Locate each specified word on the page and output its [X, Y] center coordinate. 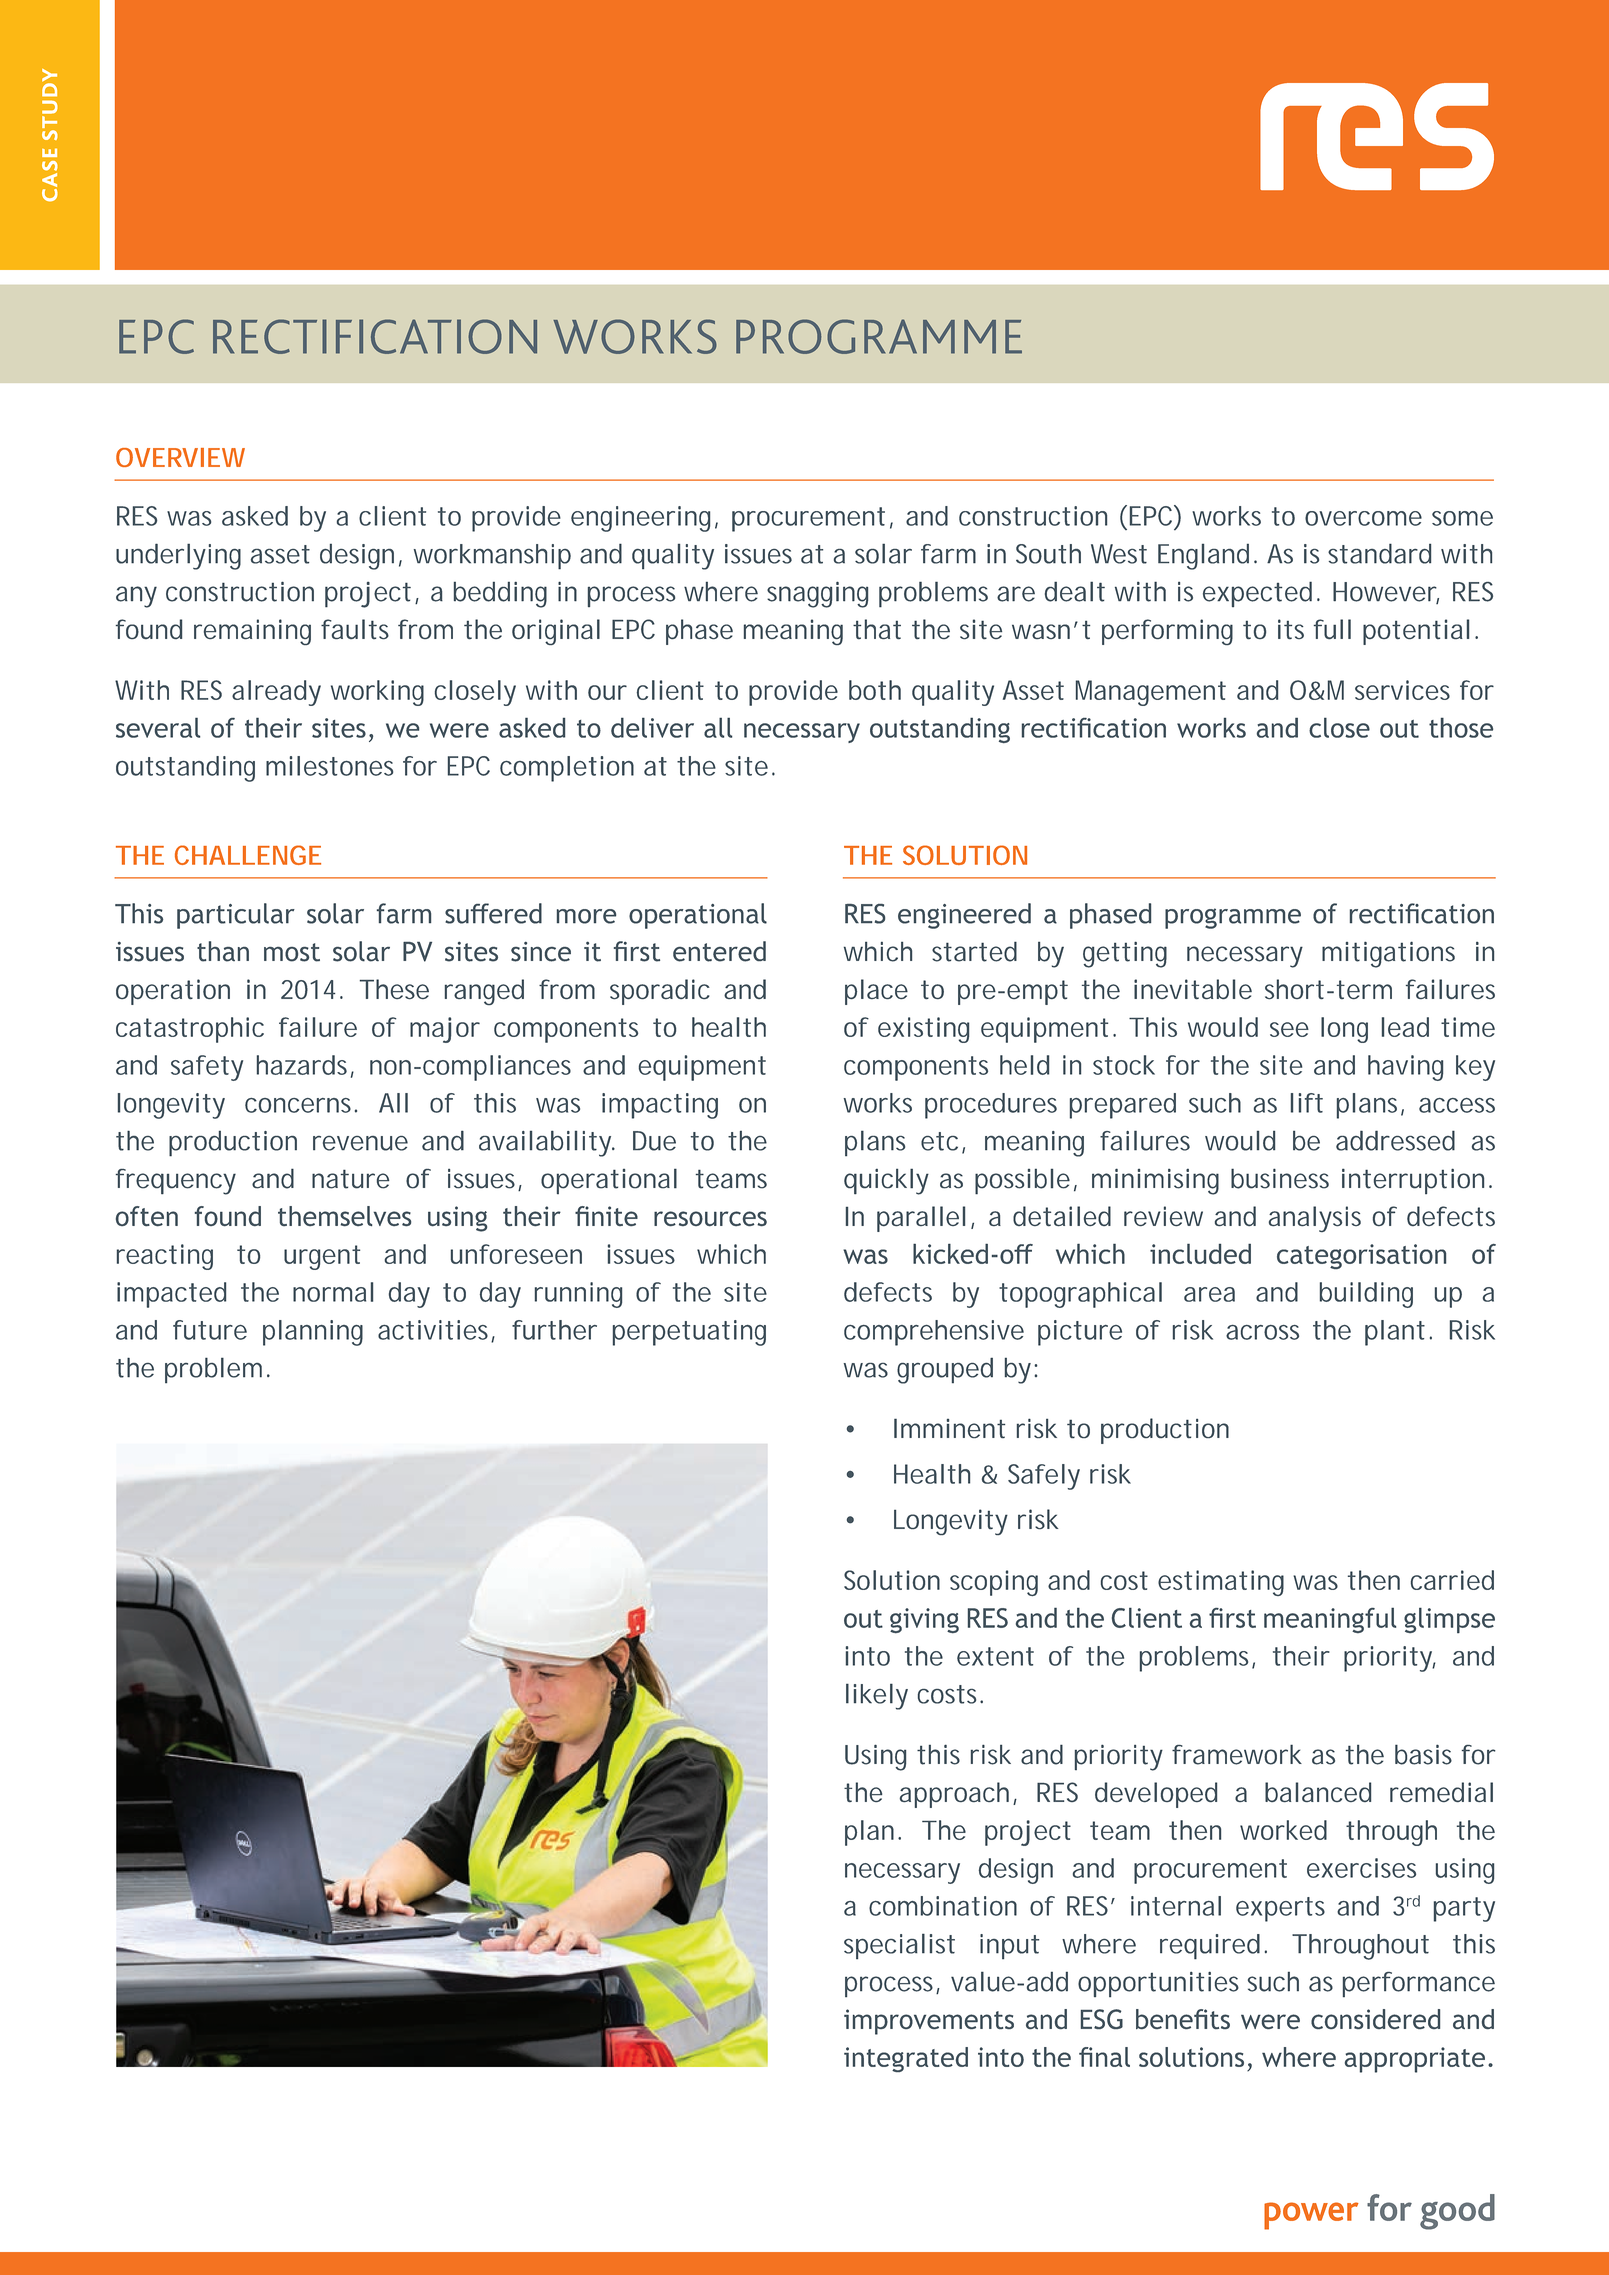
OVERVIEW [180, 457]
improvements [929, 2022]
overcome [1363, 518]
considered [1375, 2019]
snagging [817, 594]
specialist [899, 1946]
